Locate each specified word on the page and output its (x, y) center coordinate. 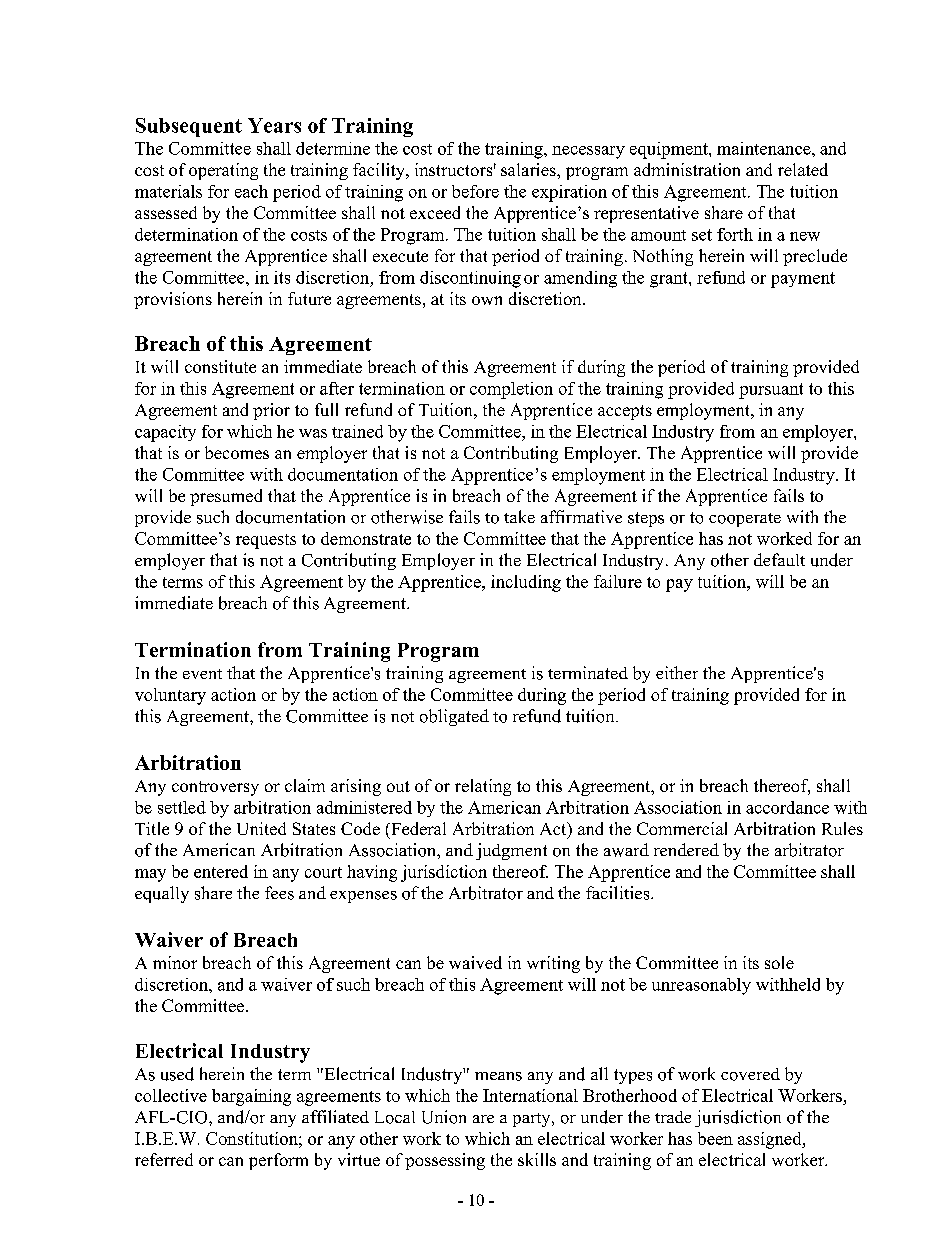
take (519, 516)
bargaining (251, 1097)
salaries (529, 169)
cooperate (745, 520)
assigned (771, 1140)
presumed (226, 497)
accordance (787, 807)
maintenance (765, 148)
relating (483, 787)
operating (223, 171)
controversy (215, 788)
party (533, 1120)
